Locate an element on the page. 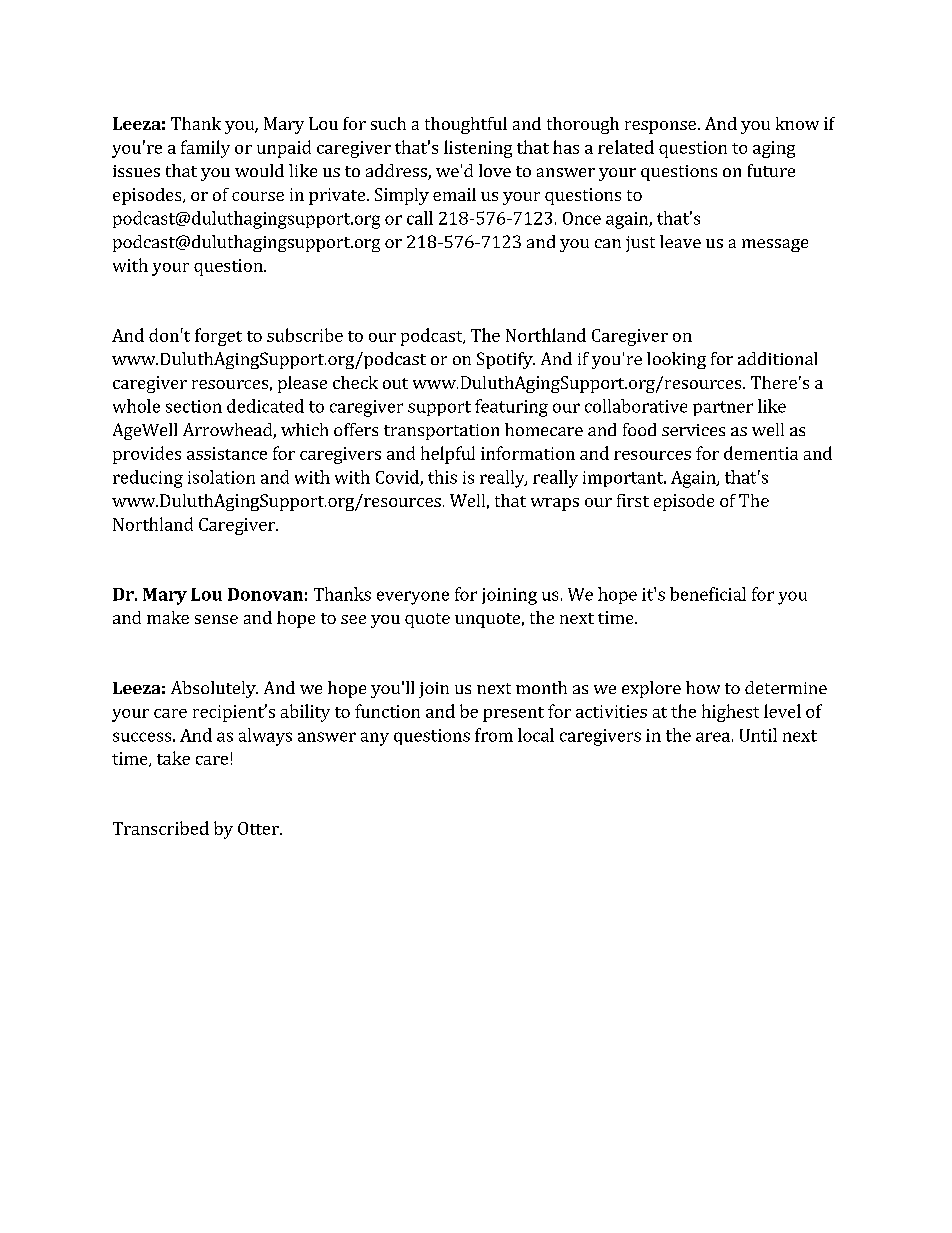 The image size is (952, 1233). dementia is located at coordinates (761, 453).
